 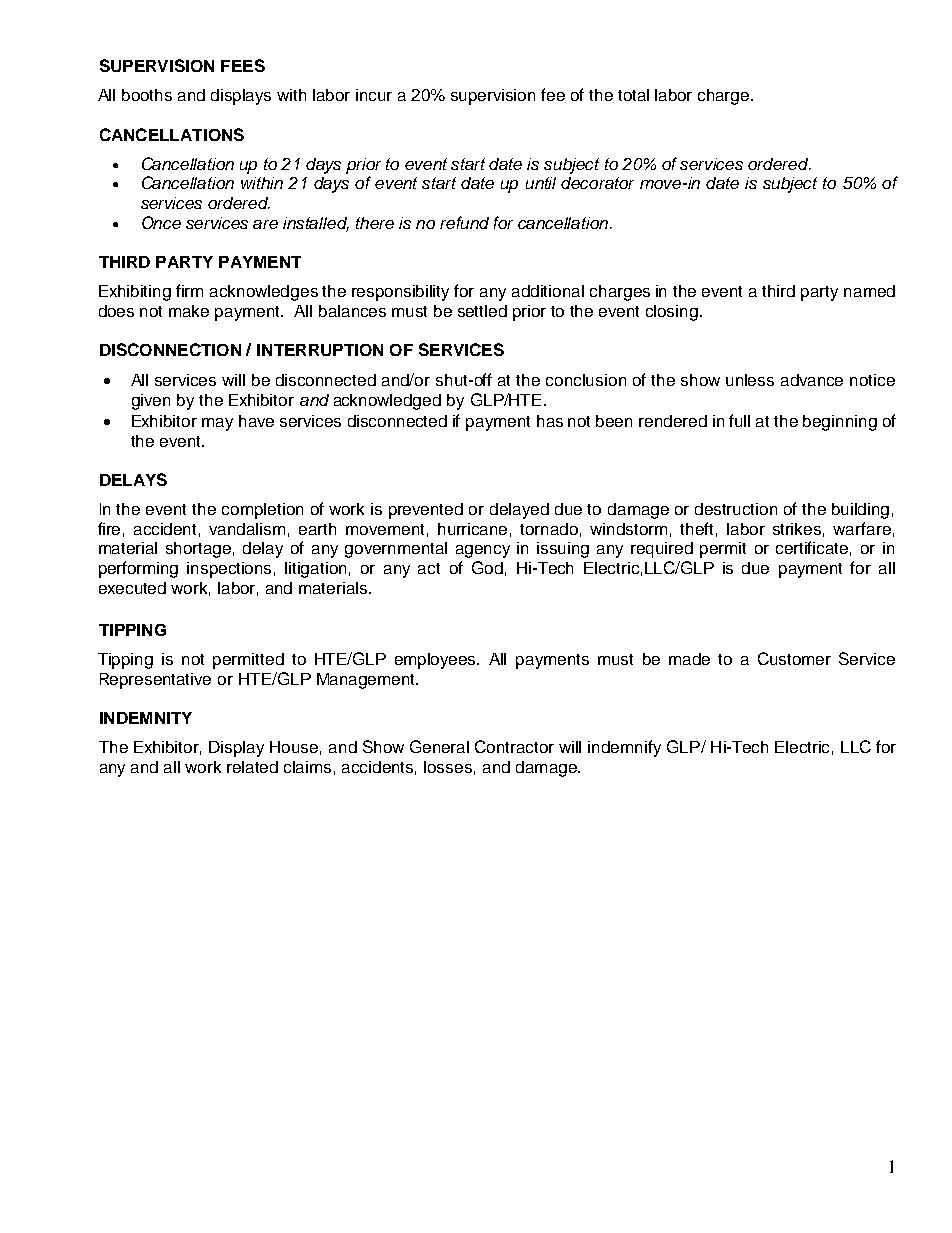 I want to click on has, so click(x=550, y=421).
